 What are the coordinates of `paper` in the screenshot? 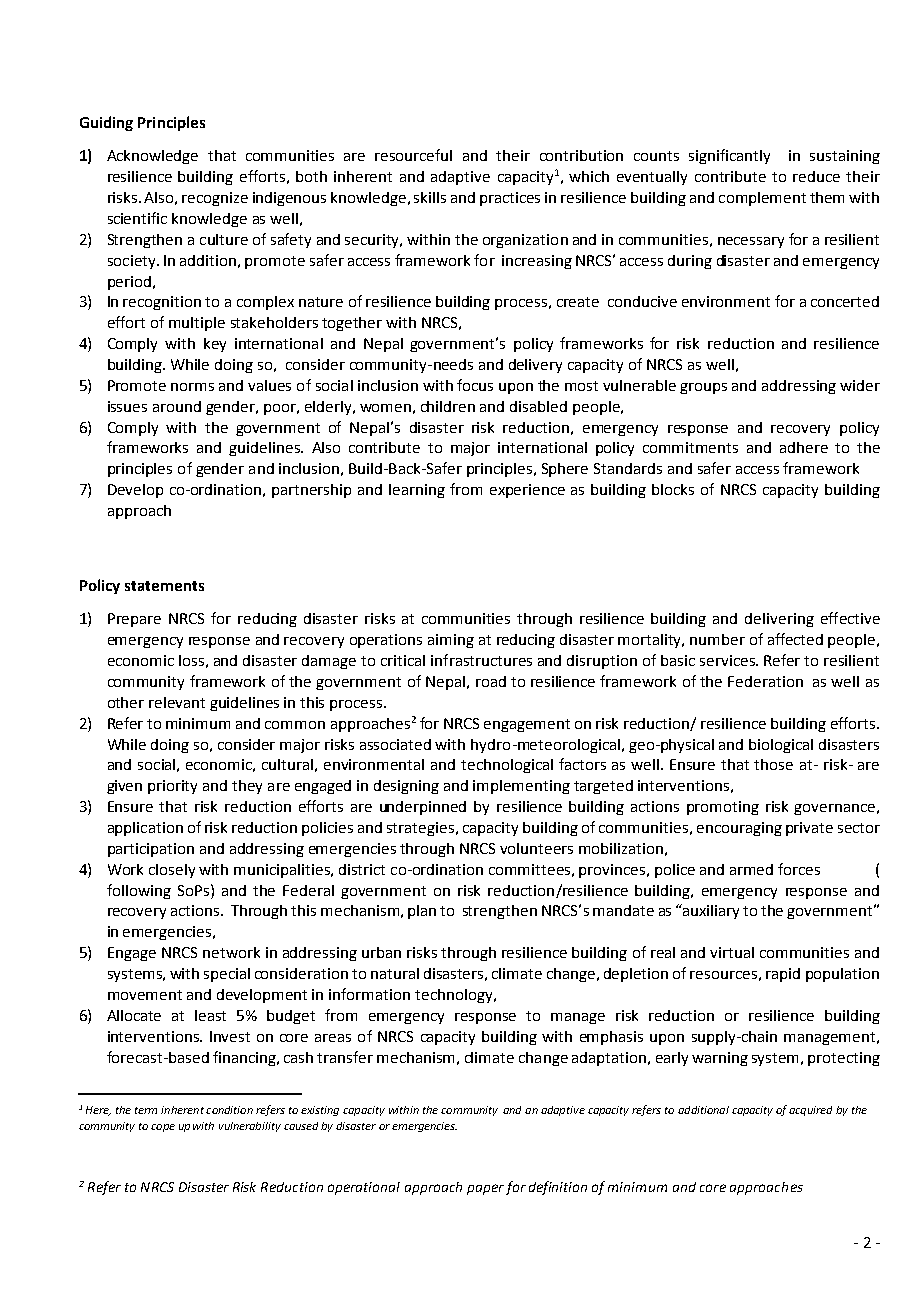 It's located at (485, 1189).
